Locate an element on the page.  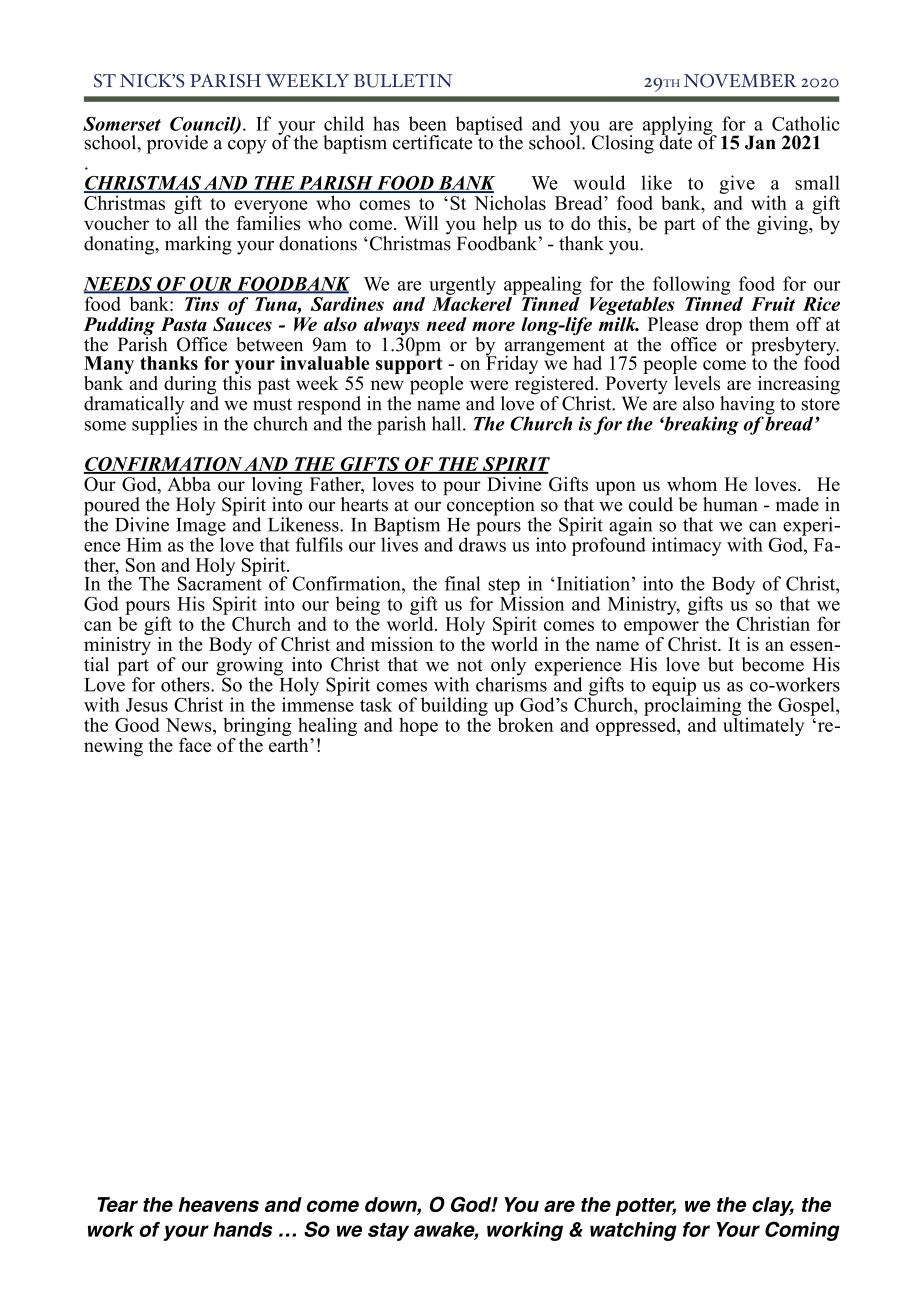
face is located at coordinates (195, 745).
